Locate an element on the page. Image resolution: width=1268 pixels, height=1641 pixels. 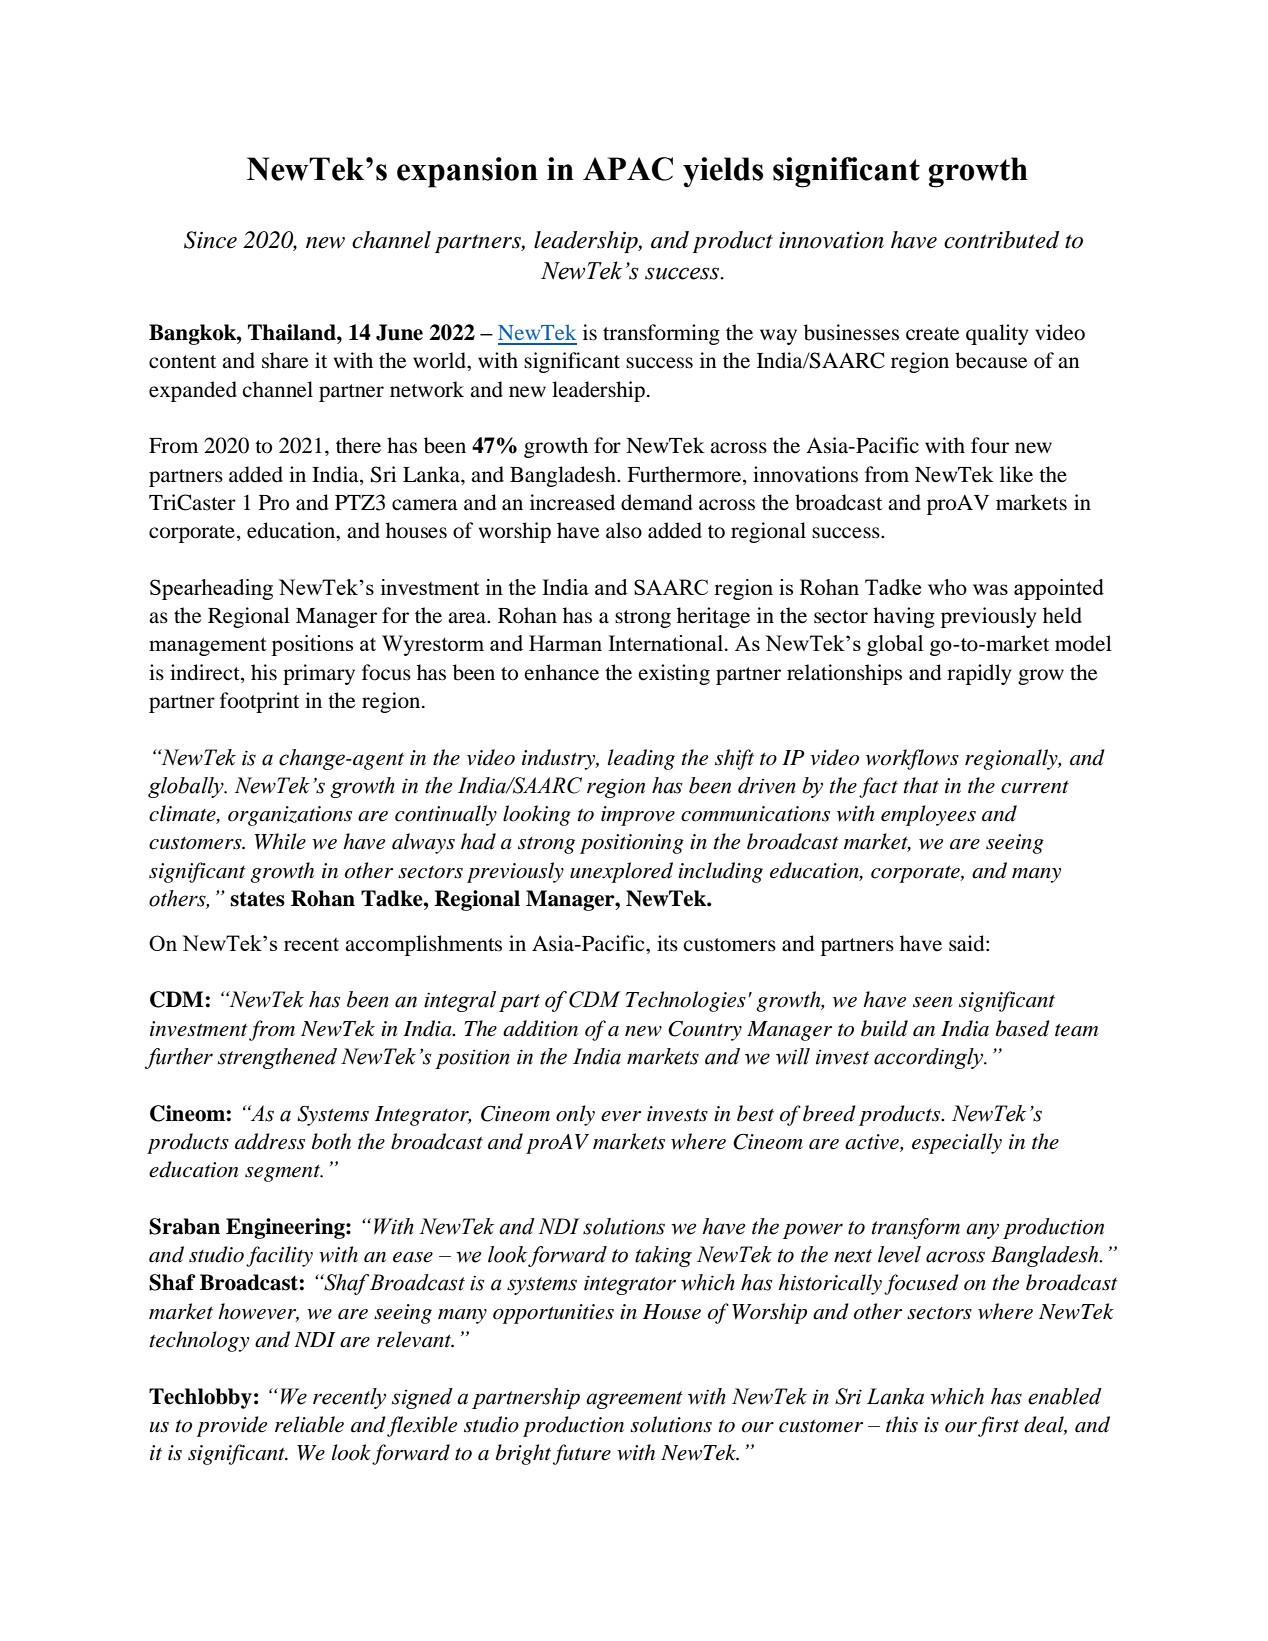
was is located at coordinates (990, 589).
